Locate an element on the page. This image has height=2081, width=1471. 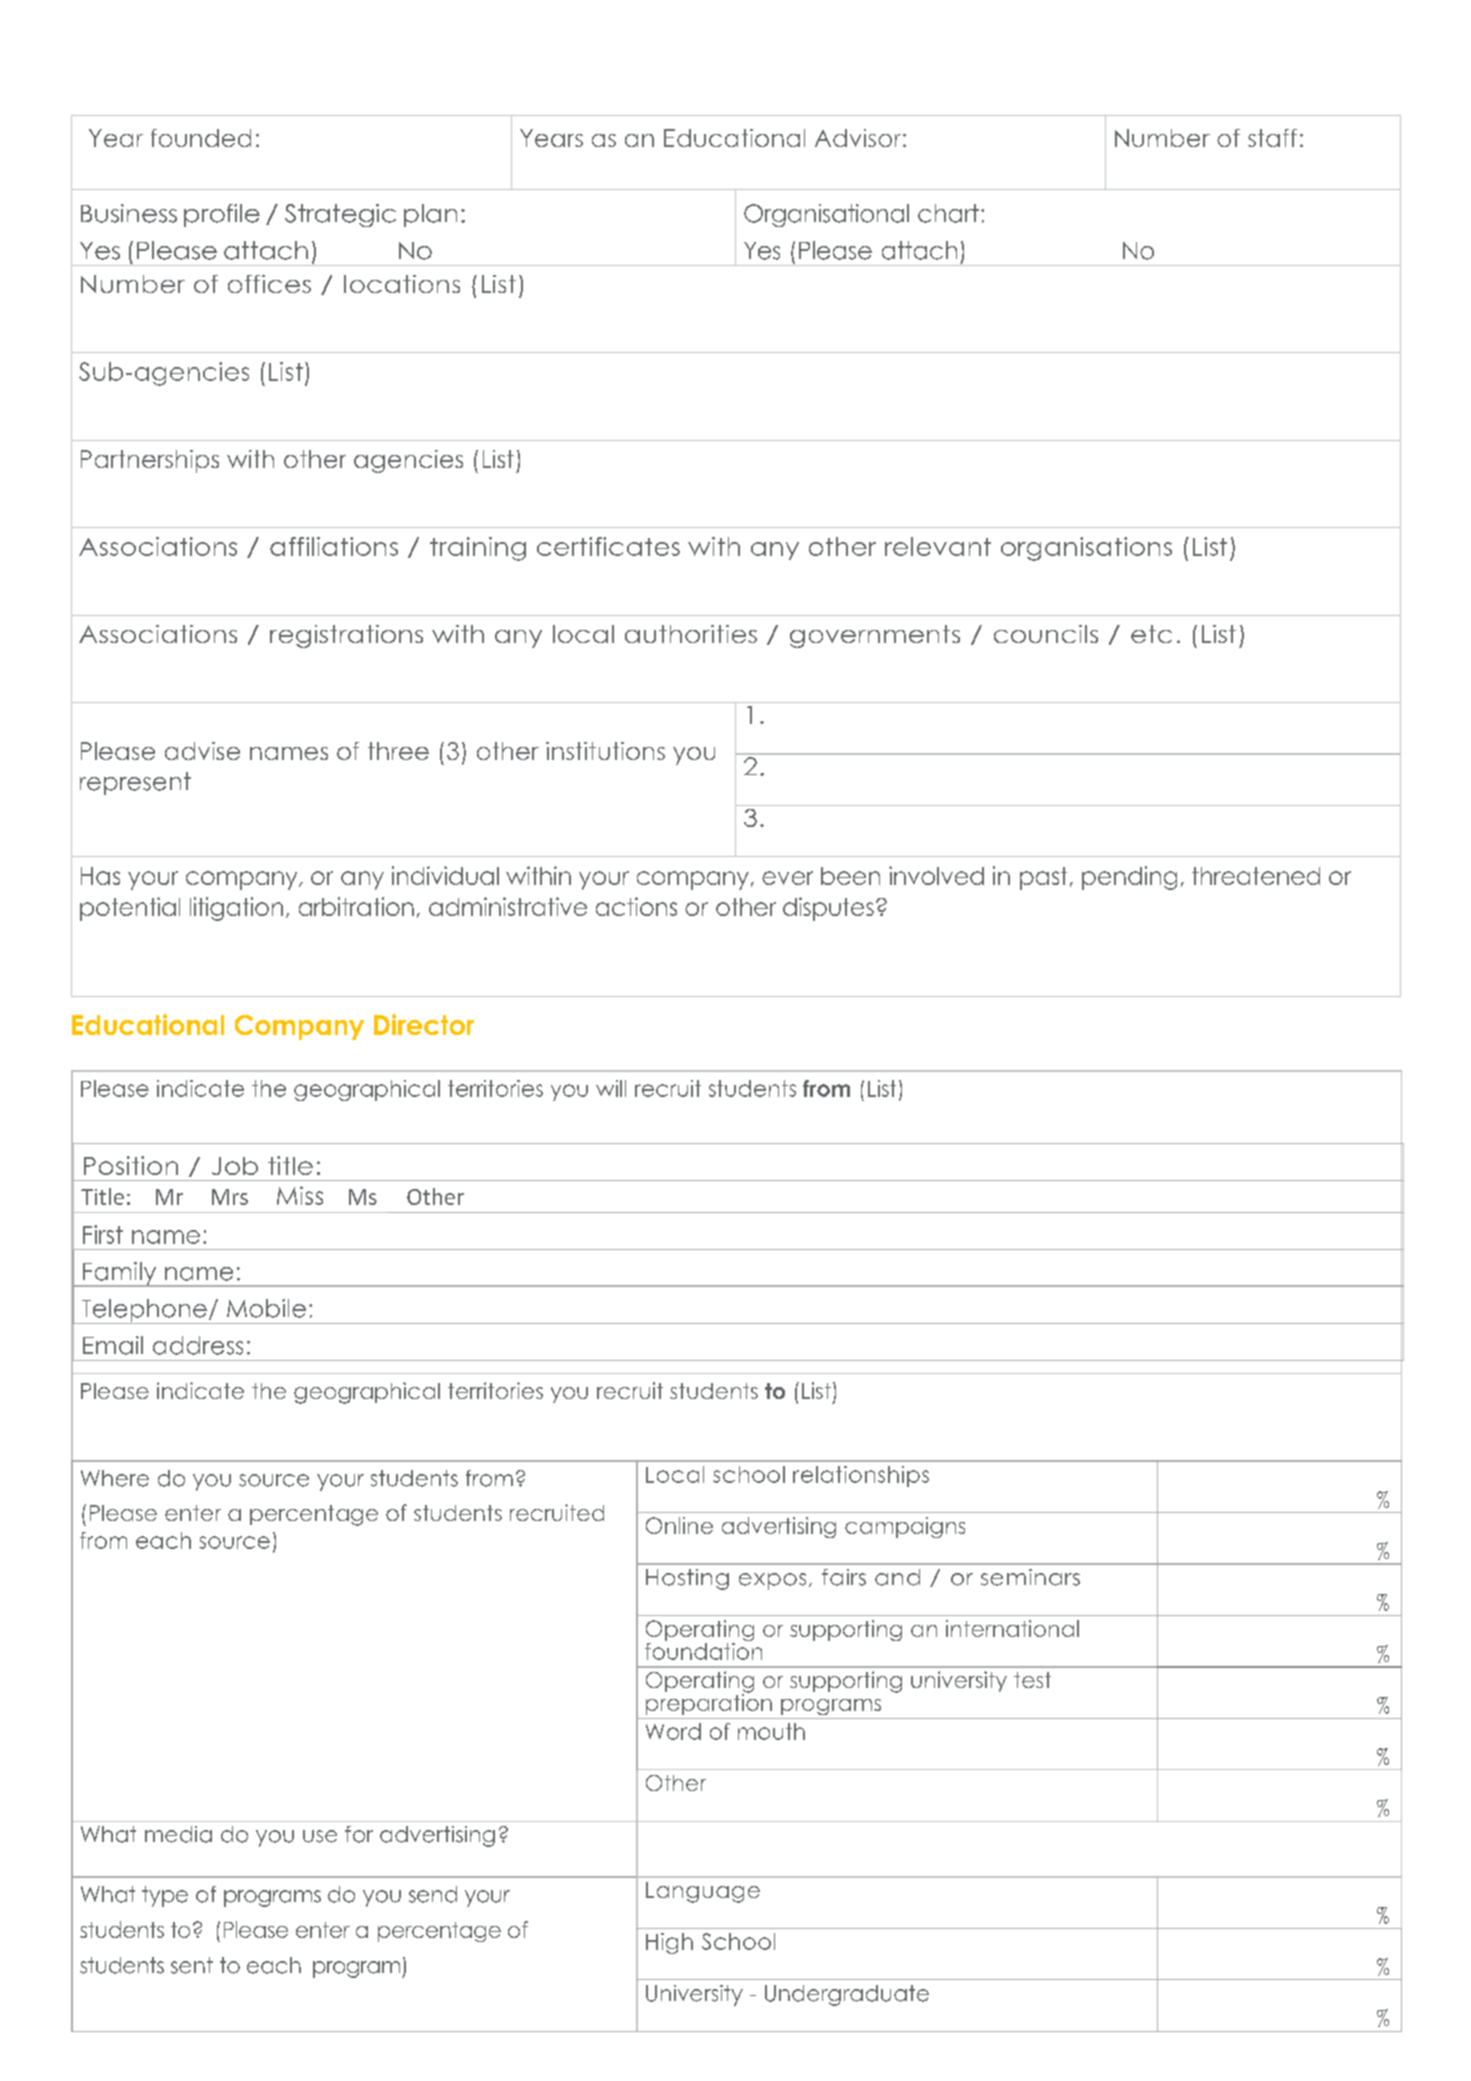
address is located at coordinates (198, 1345).
